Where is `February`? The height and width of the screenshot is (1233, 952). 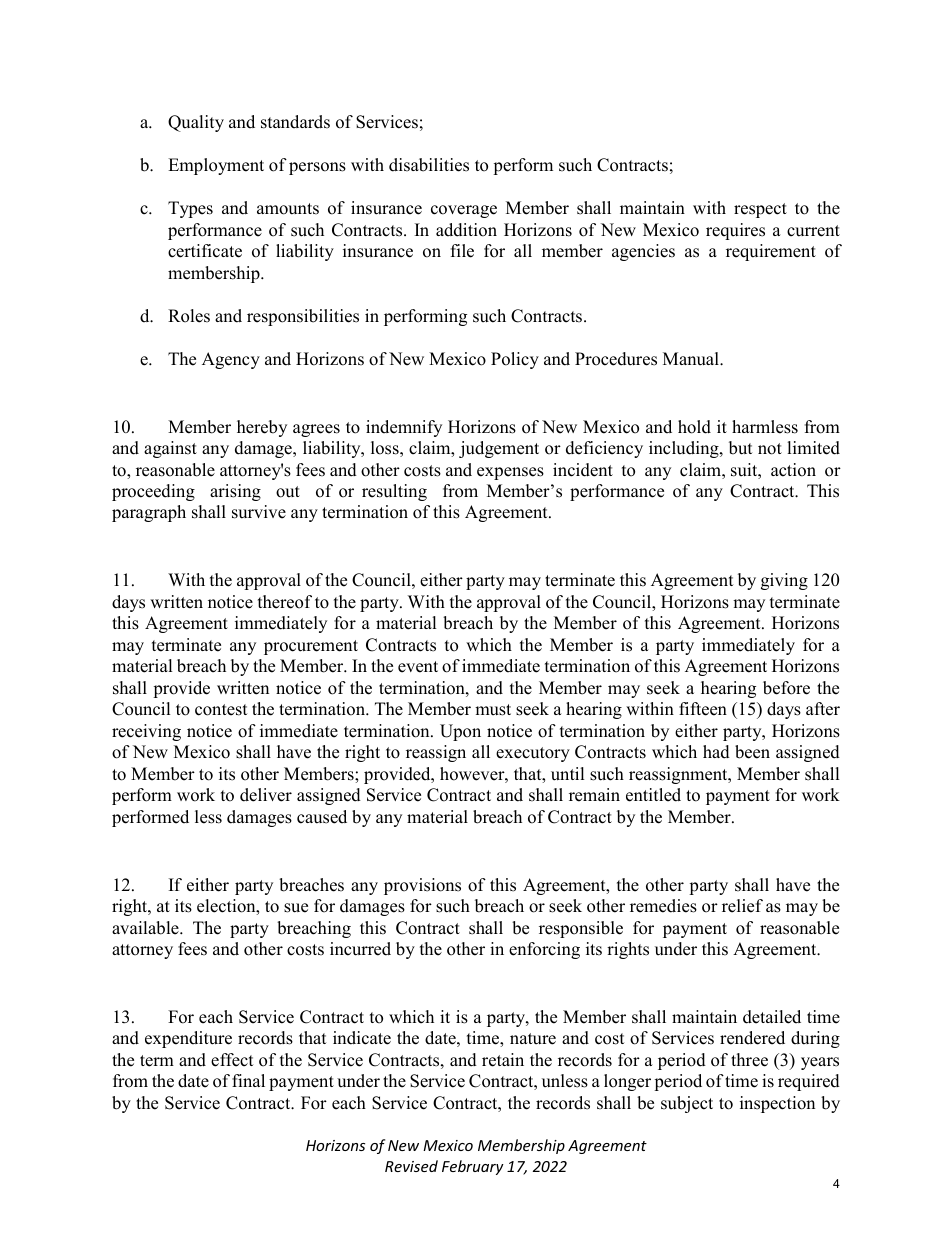 February is located at coordinates (473, 1167).
